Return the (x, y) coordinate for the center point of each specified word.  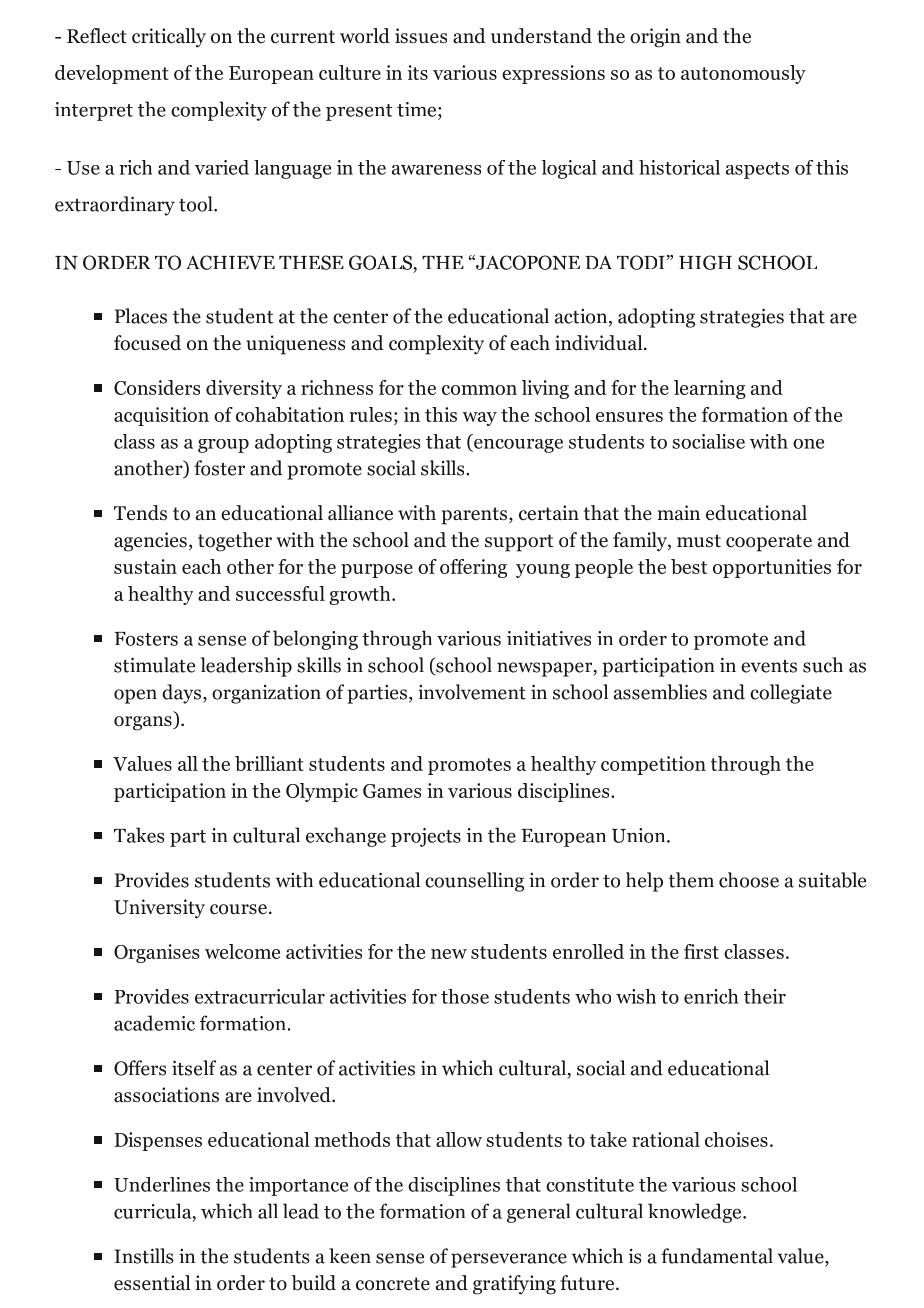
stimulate (154, 665)
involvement (472, 692)
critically (169, 38)
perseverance (509, 1260)
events (769, 666)
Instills (144, 1256)
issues (421, 36)
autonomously (743, 74)
